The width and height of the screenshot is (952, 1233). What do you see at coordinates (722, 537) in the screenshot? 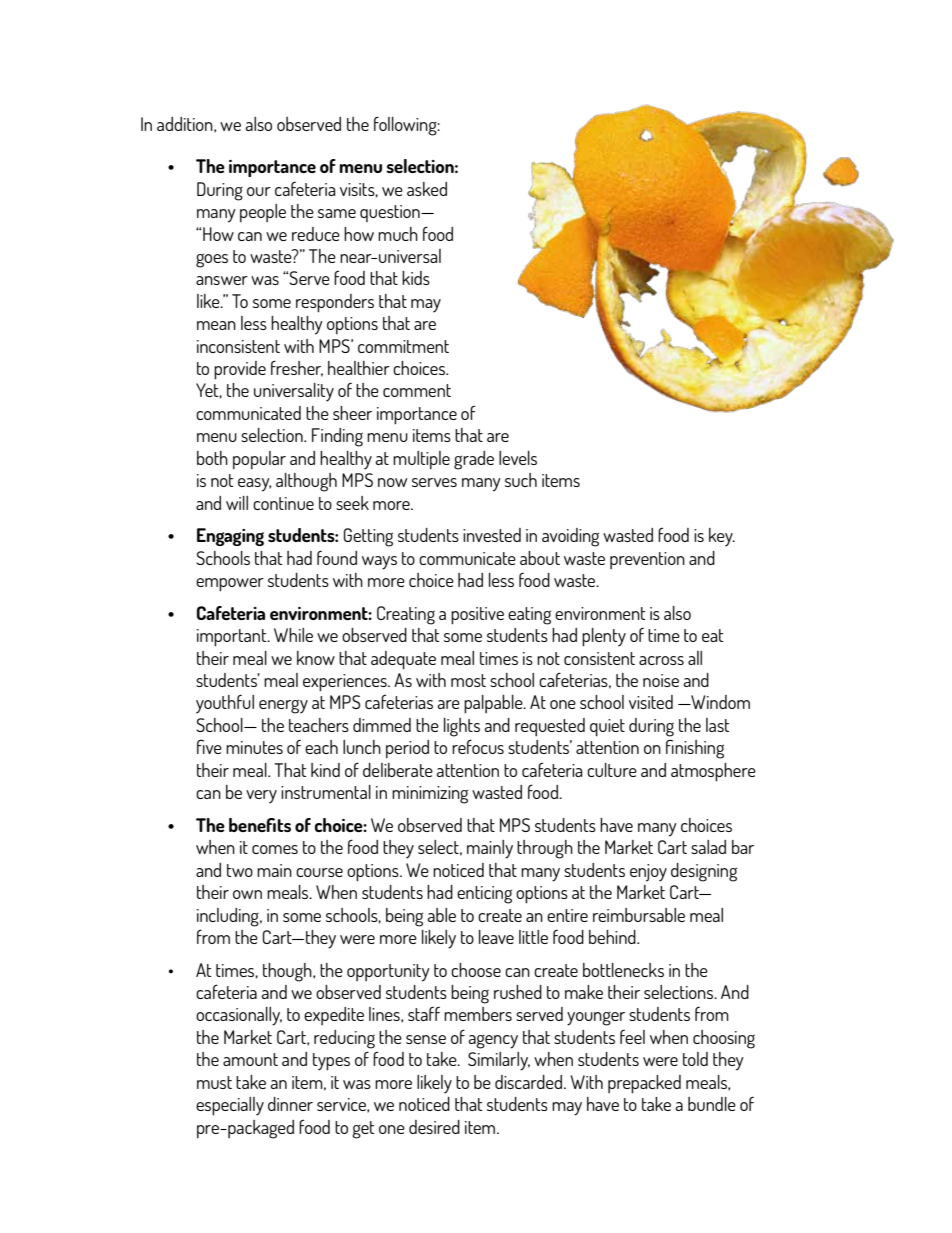
I see `key` at bounding box center [722, 537].
